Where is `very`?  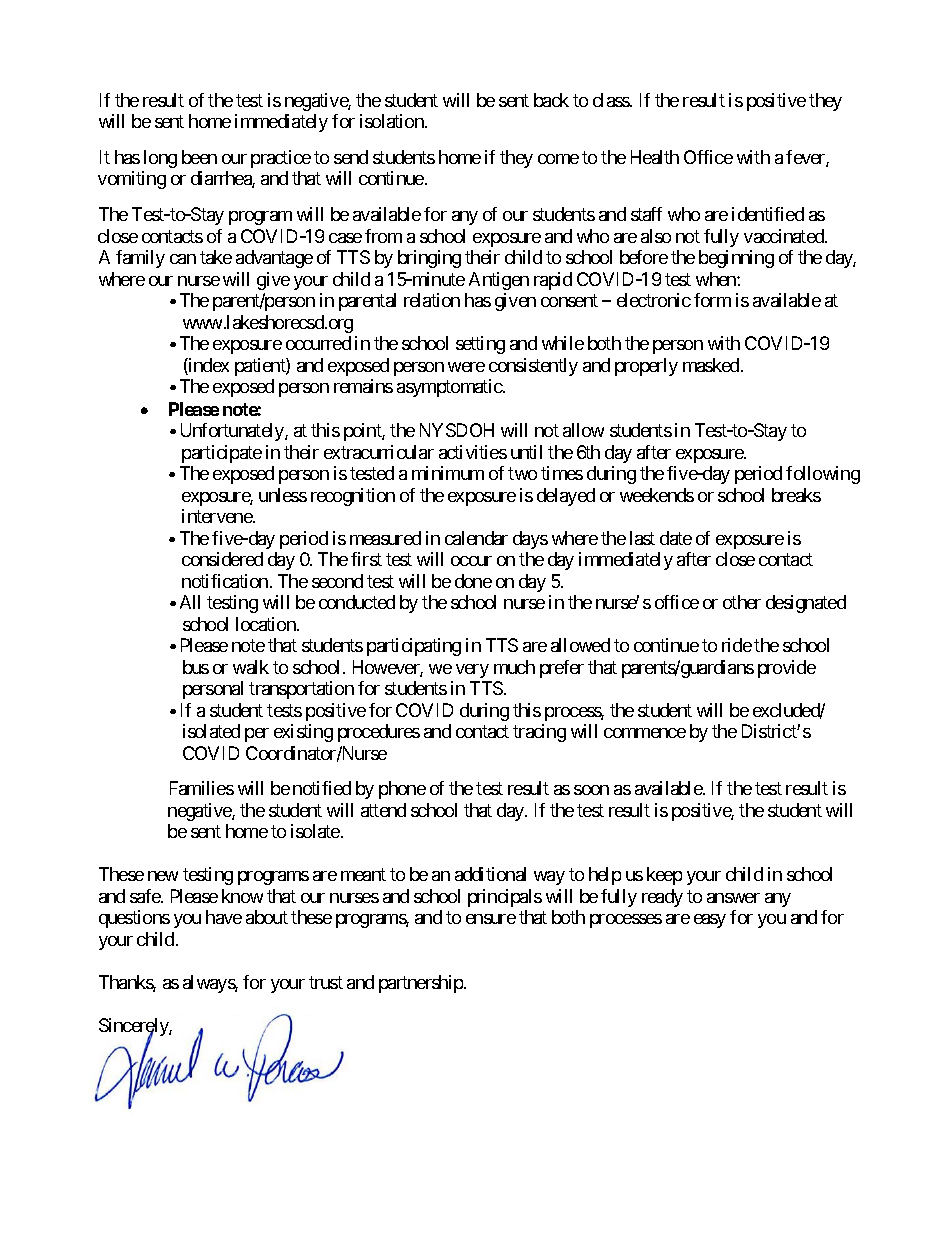 very is located at coordinates (472, 671).
